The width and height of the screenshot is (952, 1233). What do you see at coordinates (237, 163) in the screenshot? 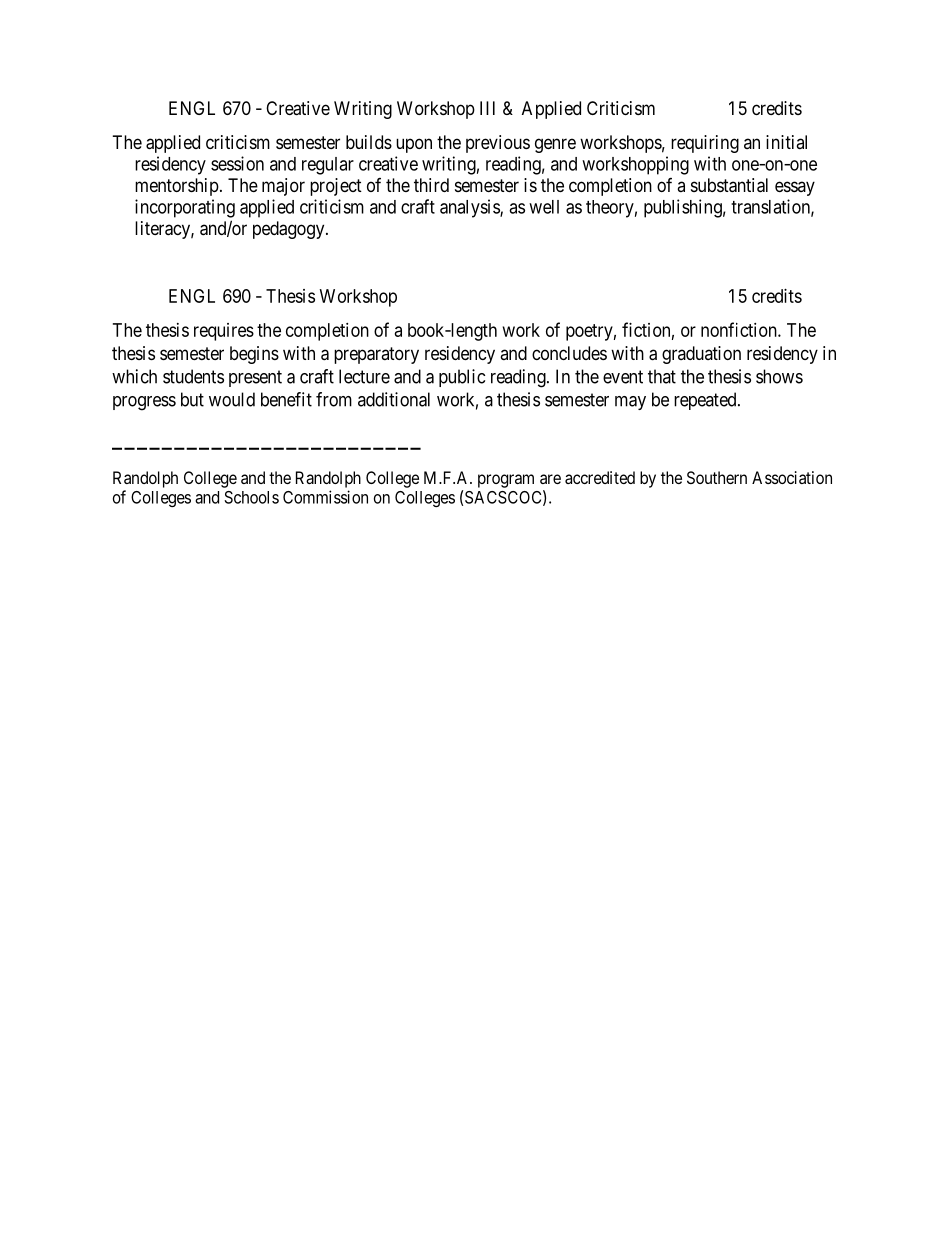
I see `session` at bounding box center [237, 163].
